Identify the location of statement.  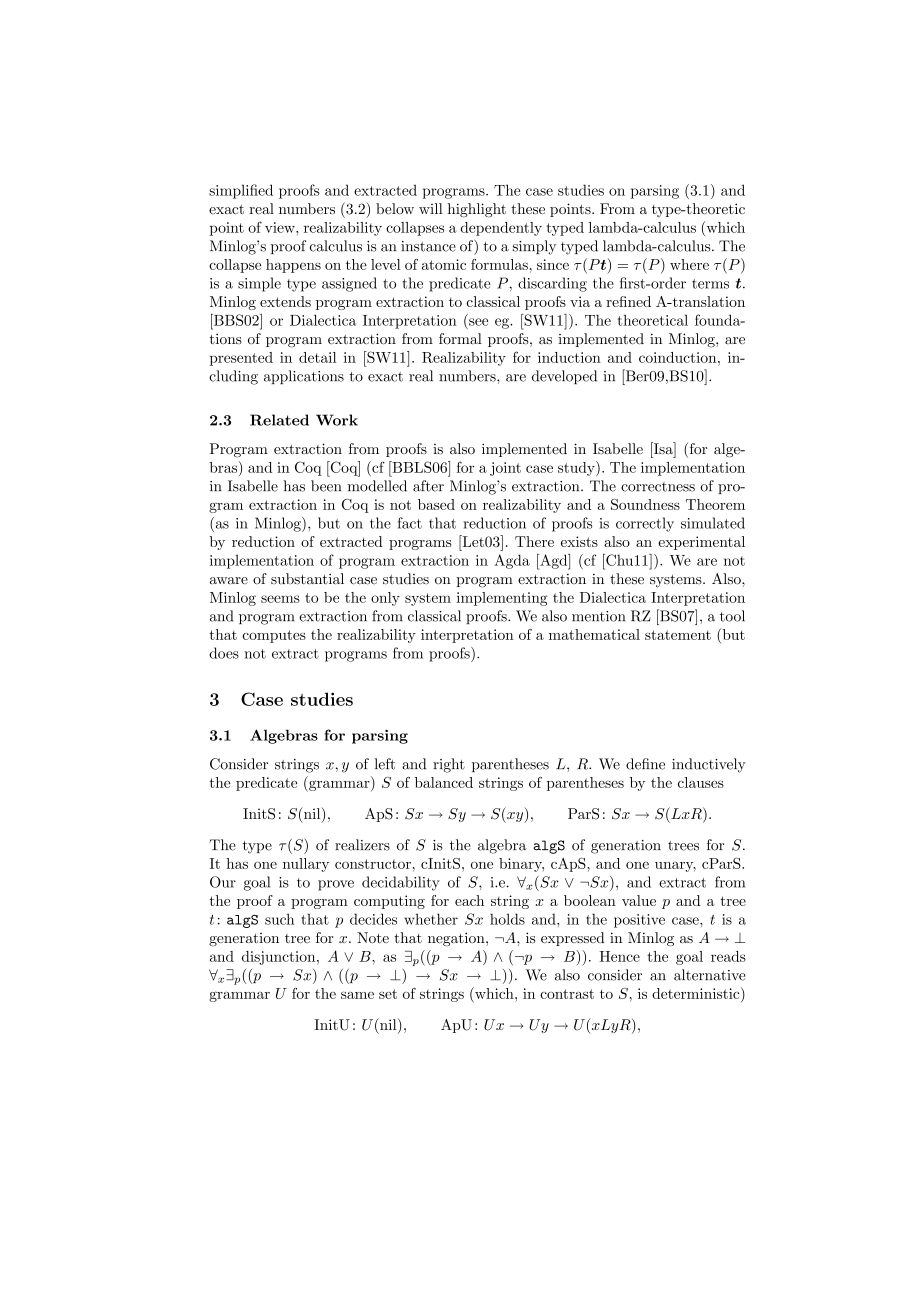
(678, 635).
